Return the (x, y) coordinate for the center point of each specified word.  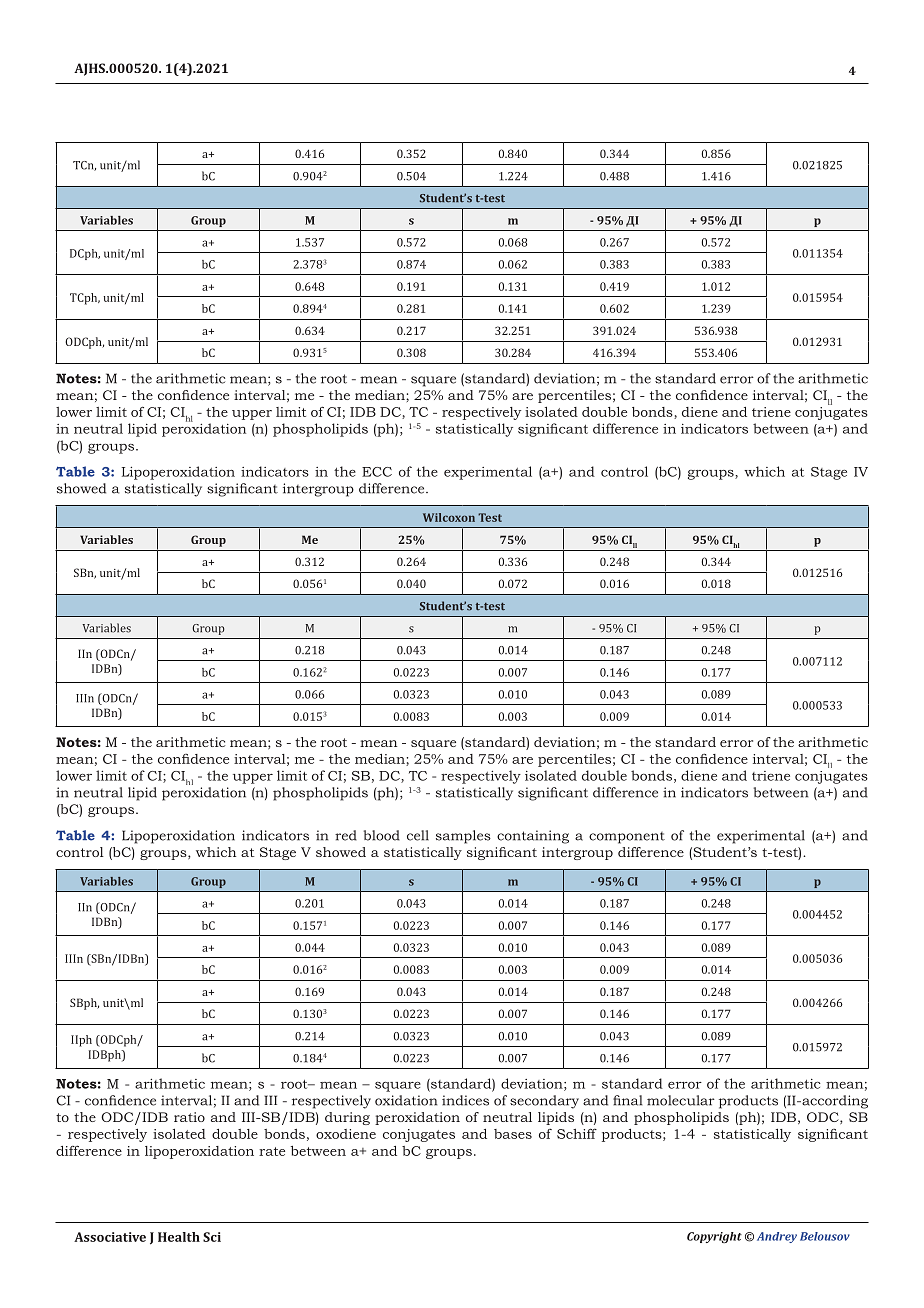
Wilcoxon (449, 517)
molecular (681, 1100)
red (346, 835)
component (627, 838)
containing (533, 837)
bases (513, 1134)
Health (179, 1237)
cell (418, 835)
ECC (377, 472)
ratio (189, 1117)
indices (465, 1100)
